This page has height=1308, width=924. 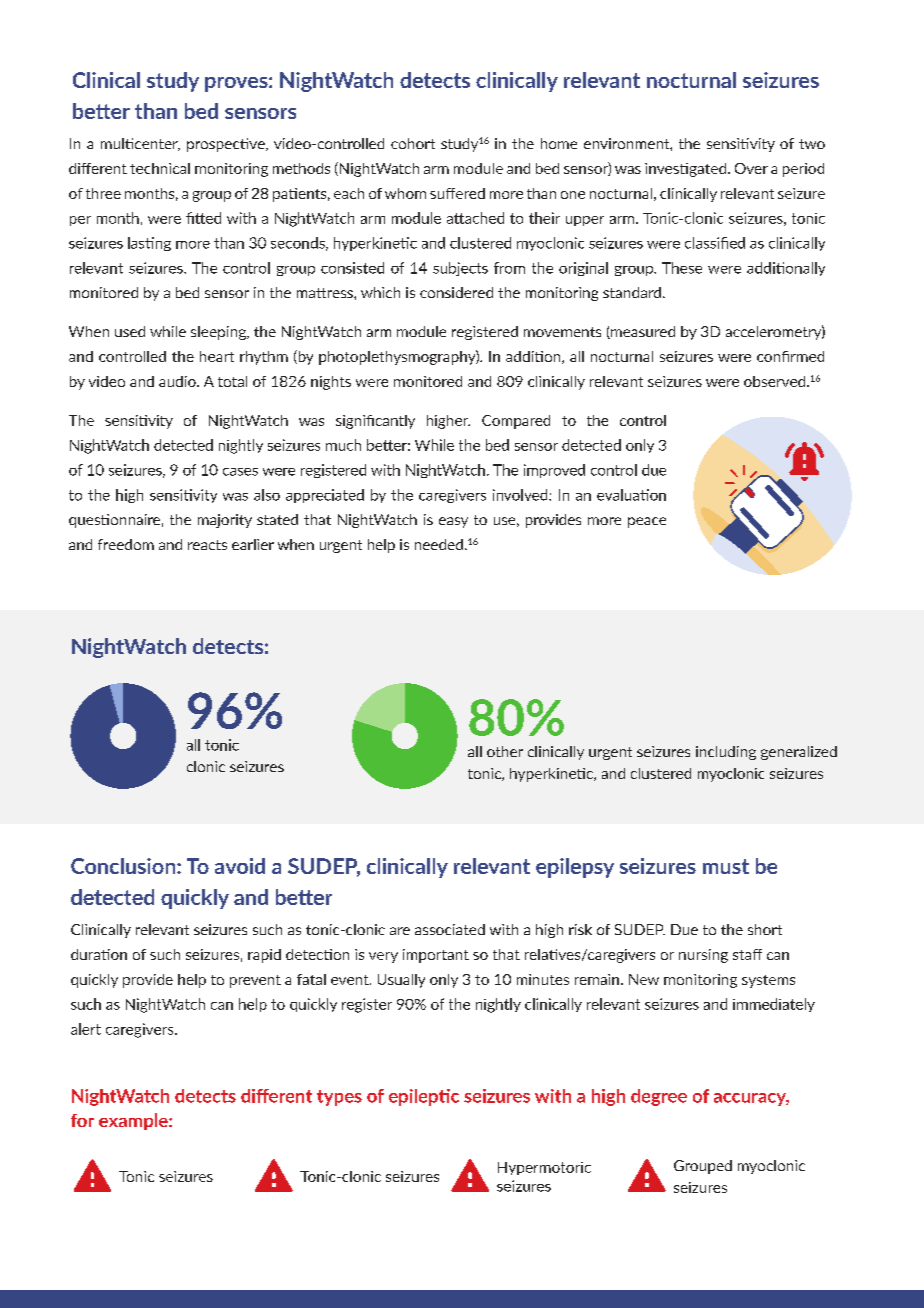 What do you see at coordinates (751, 168) in the page?
I see `Over` at bounding box center [751, 168].
